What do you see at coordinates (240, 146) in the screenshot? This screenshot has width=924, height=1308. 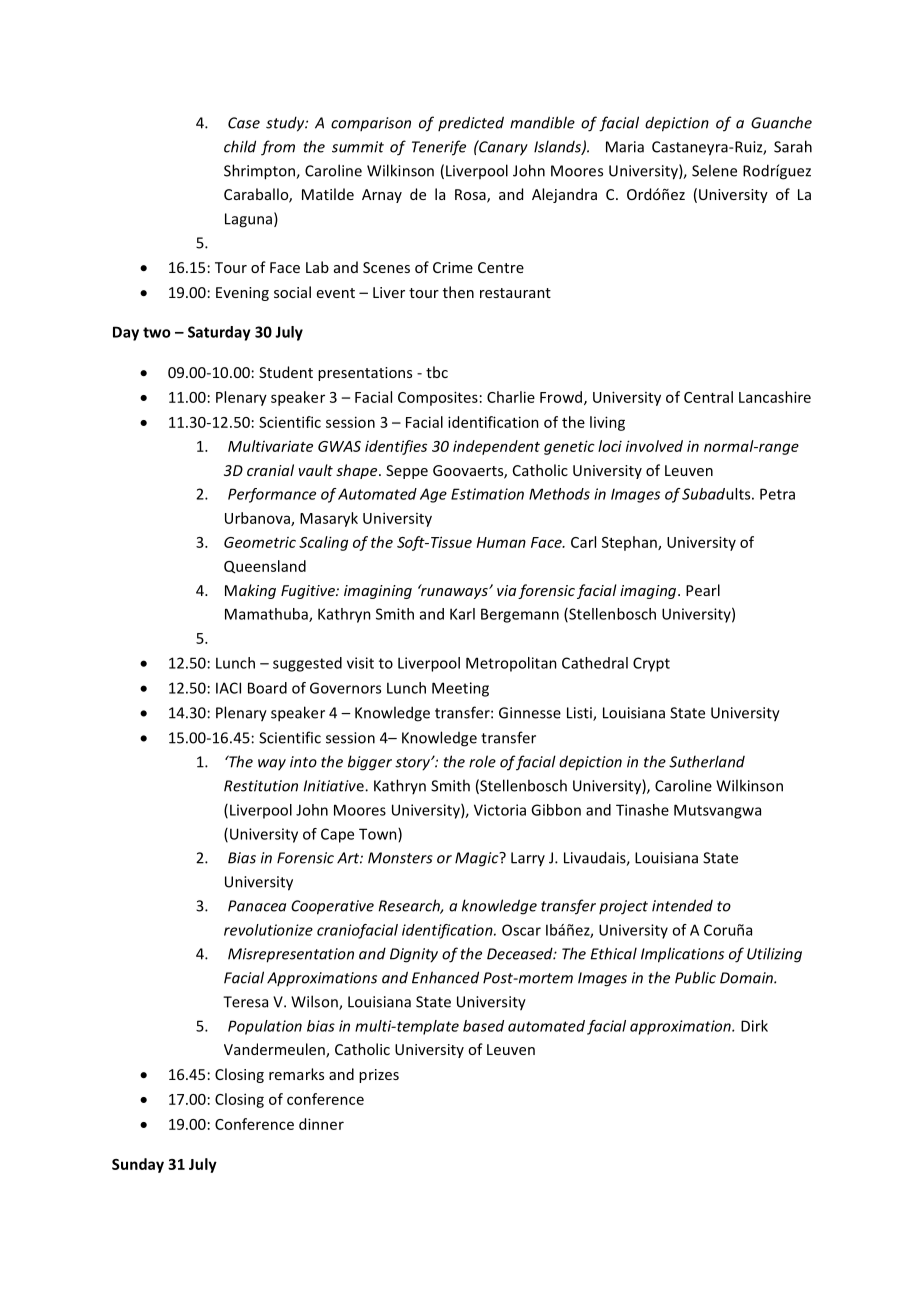 I see `child` at bounding box center [240, 146].
